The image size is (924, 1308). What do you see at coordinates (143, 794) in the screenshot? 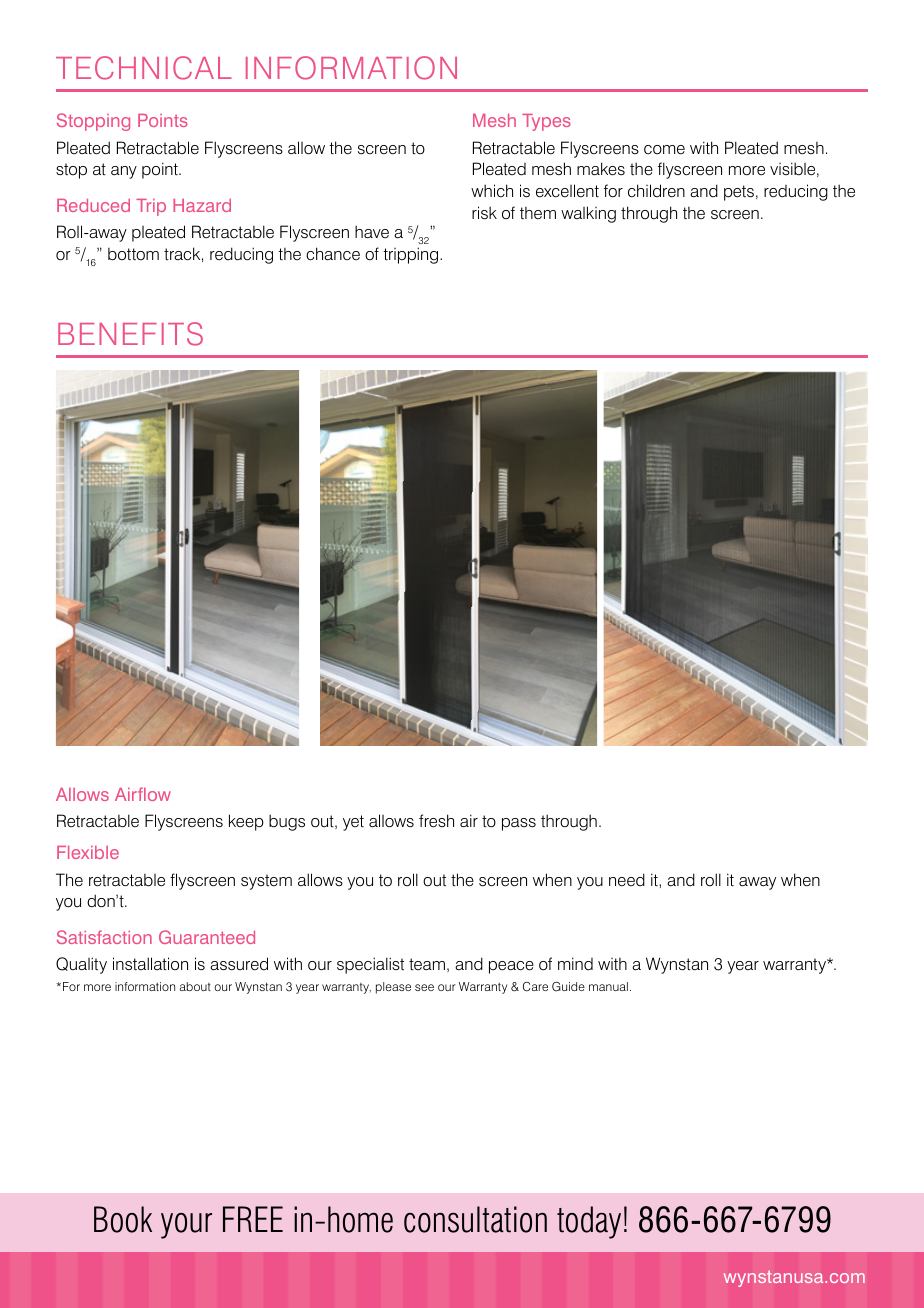
I see `Airflow` at bounding box center [143, 794].
